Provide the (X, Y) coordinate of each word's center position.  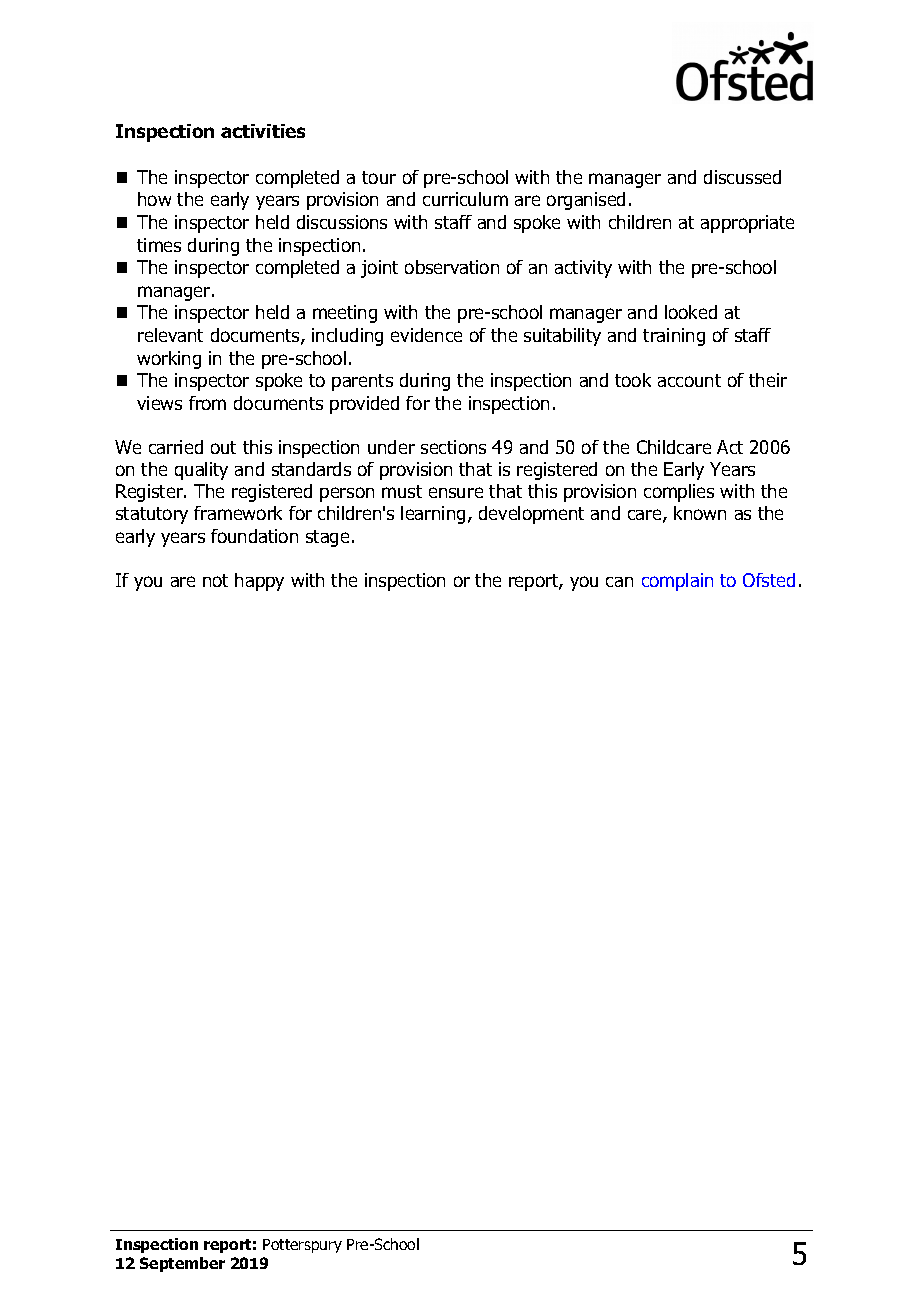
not (215, 580)
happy (259, 582)
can (619, 582)
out (223, 447)
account (689, 380)
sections (453, 447)
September (182, 1264)
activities (263, 131)
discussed (742, 177)
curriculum (465, 199)
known (700, 513)
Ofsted (769, 580)
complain (677, 582)
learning (433, 515)
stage (327, 538)
